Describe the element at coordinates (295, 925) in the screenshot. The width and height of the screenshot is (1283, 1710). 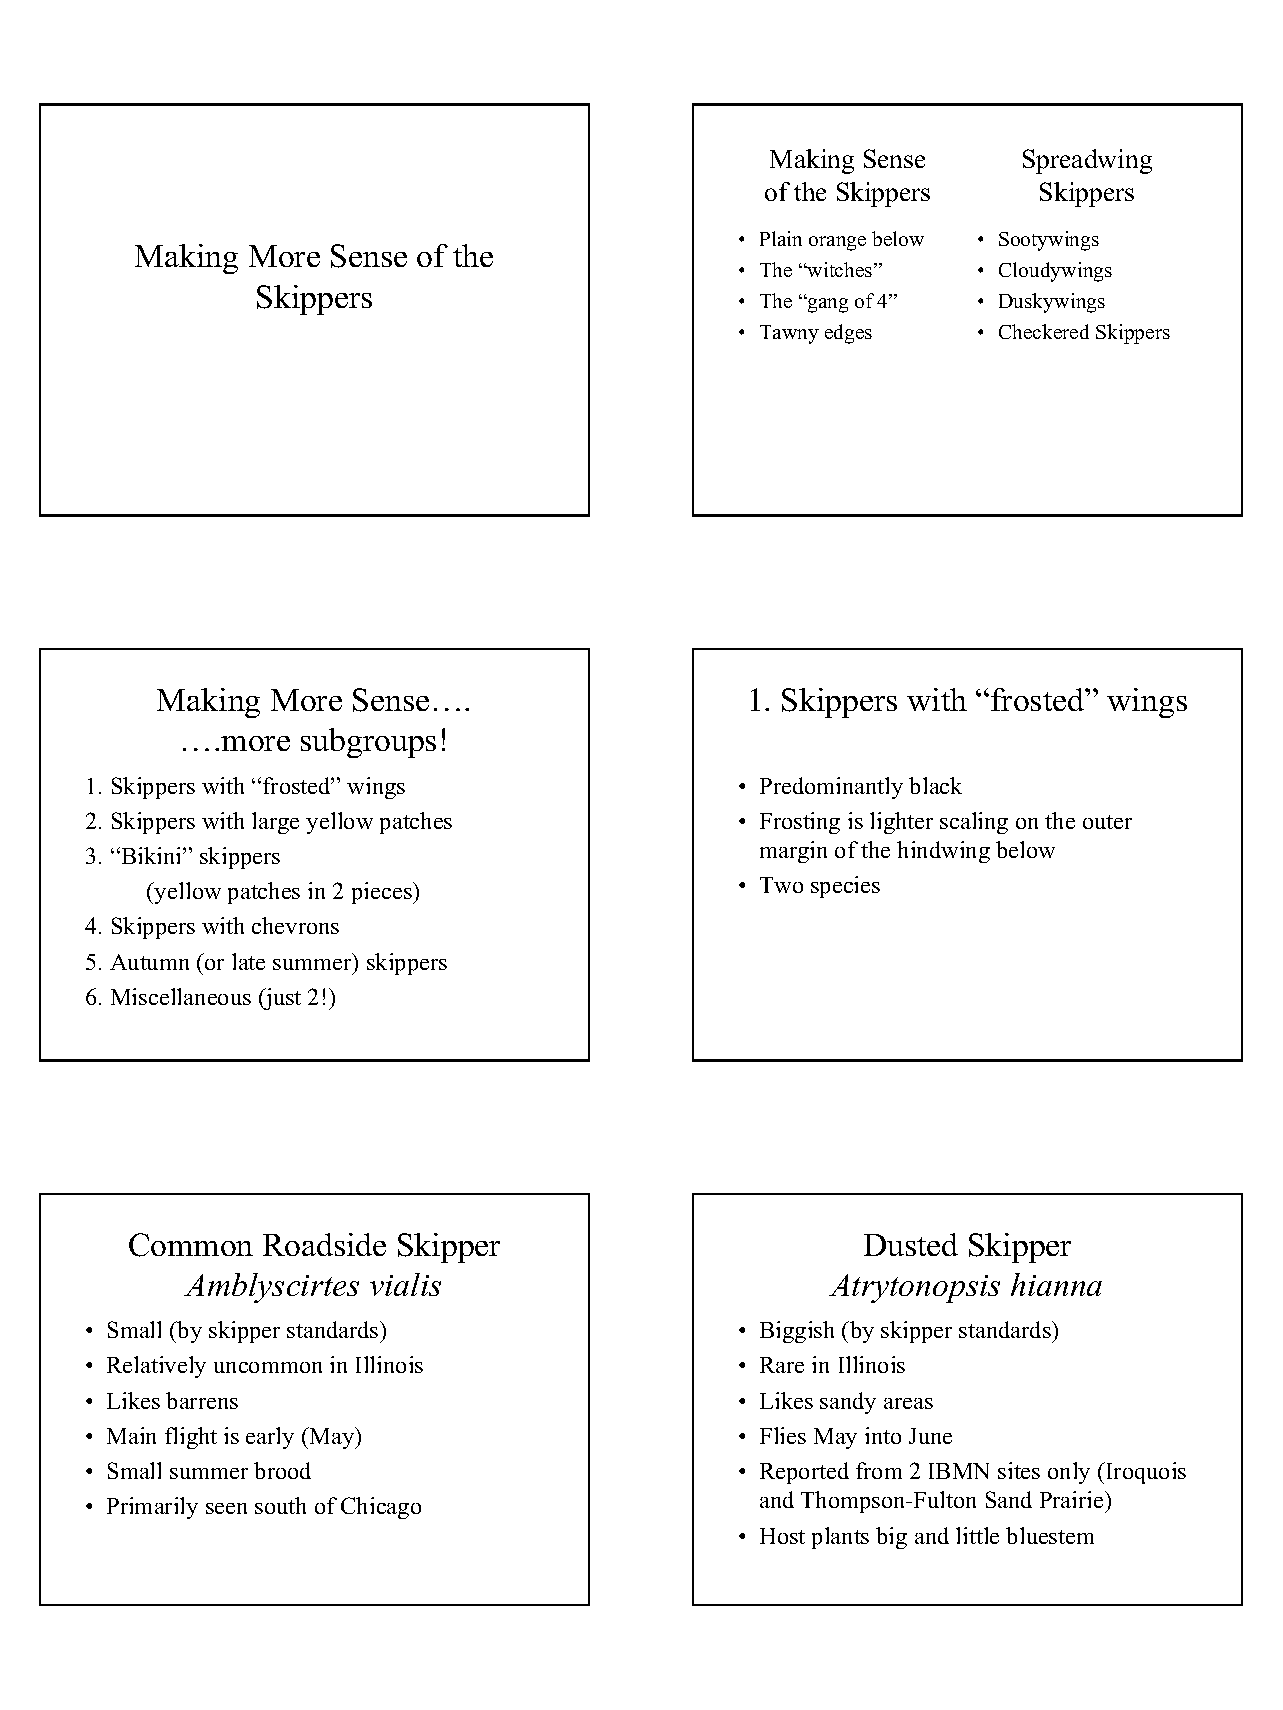
I see `chevrons` at that location.
